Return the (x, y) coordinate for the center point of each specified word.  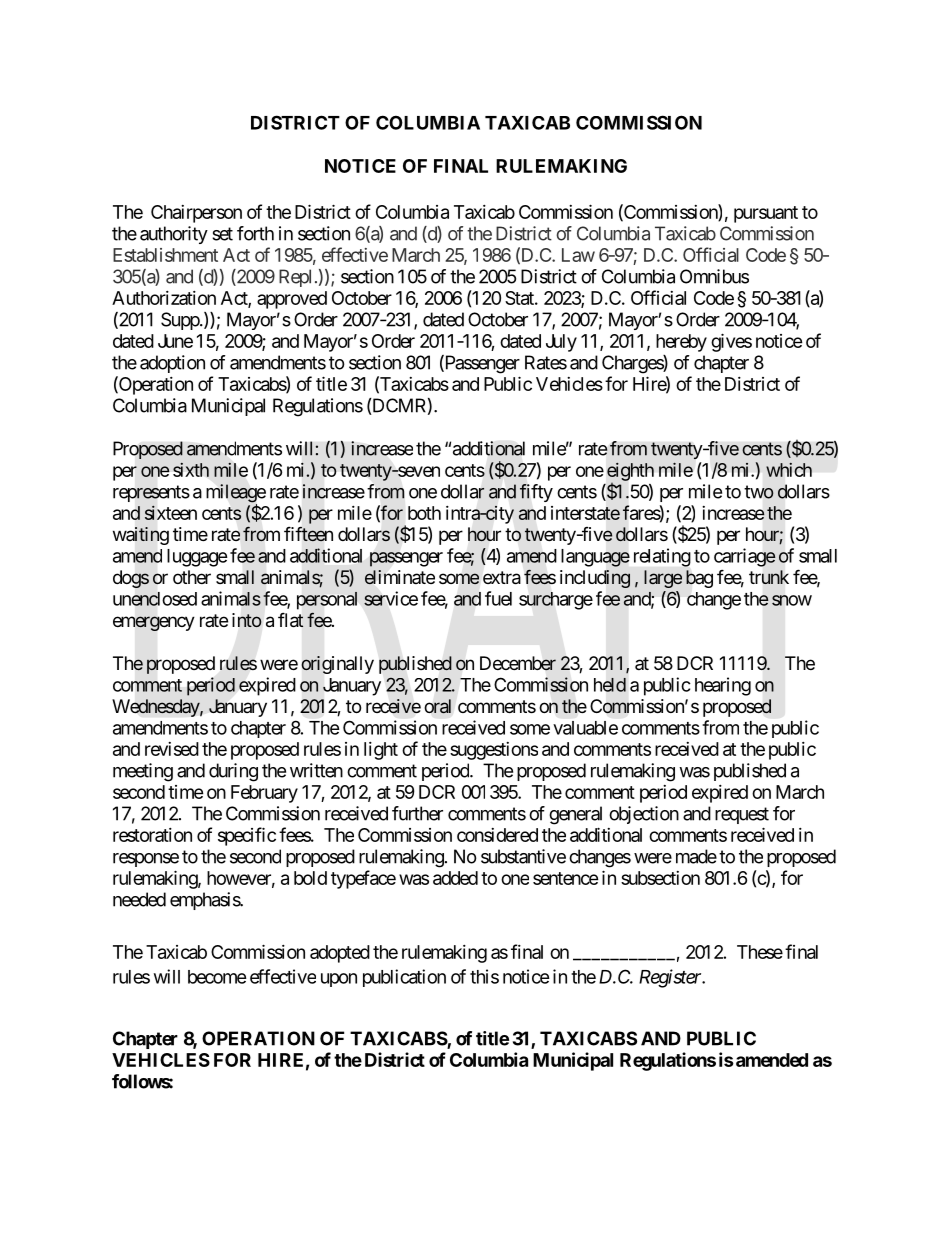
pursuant (766, 214)
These (760, 952)
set (222, 234)
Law (578, 255)
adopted (340, 954)
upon (339, 980)
